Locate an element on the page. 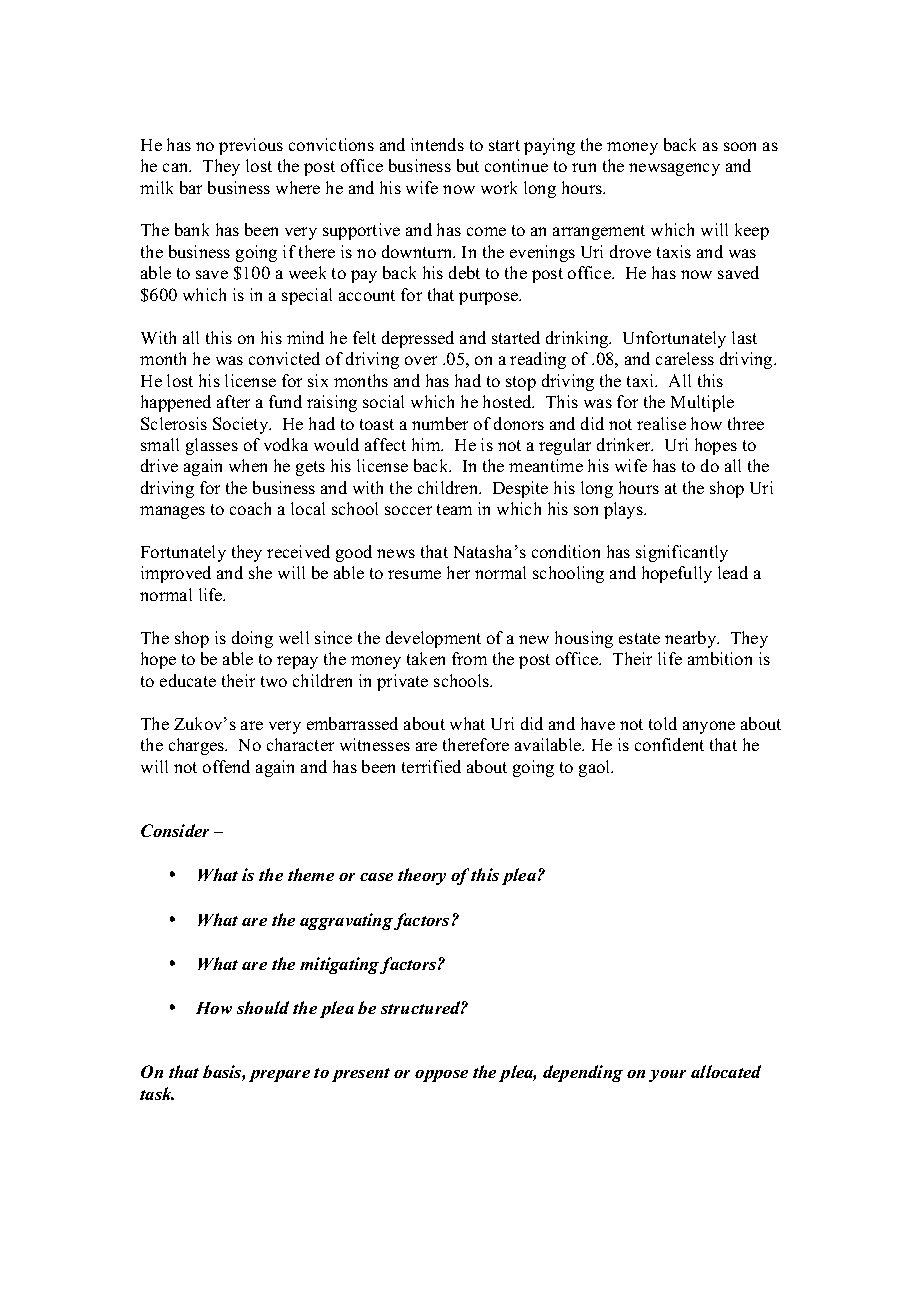  previous is located at coordinates (251, 146).
